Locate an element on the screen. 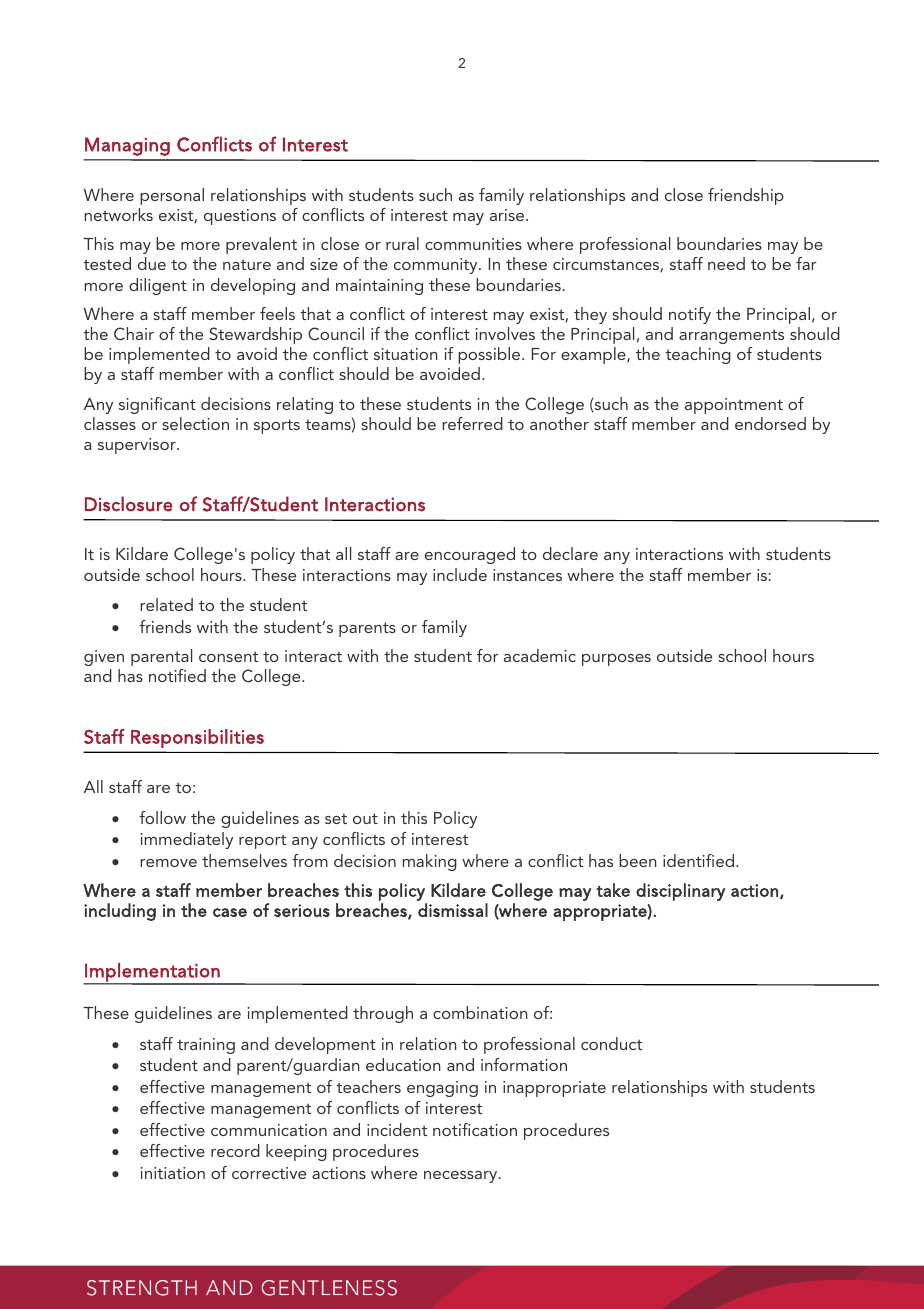 The width and height of the screenshot is (924, 1309). academic is located at coordinates (540, 655).
